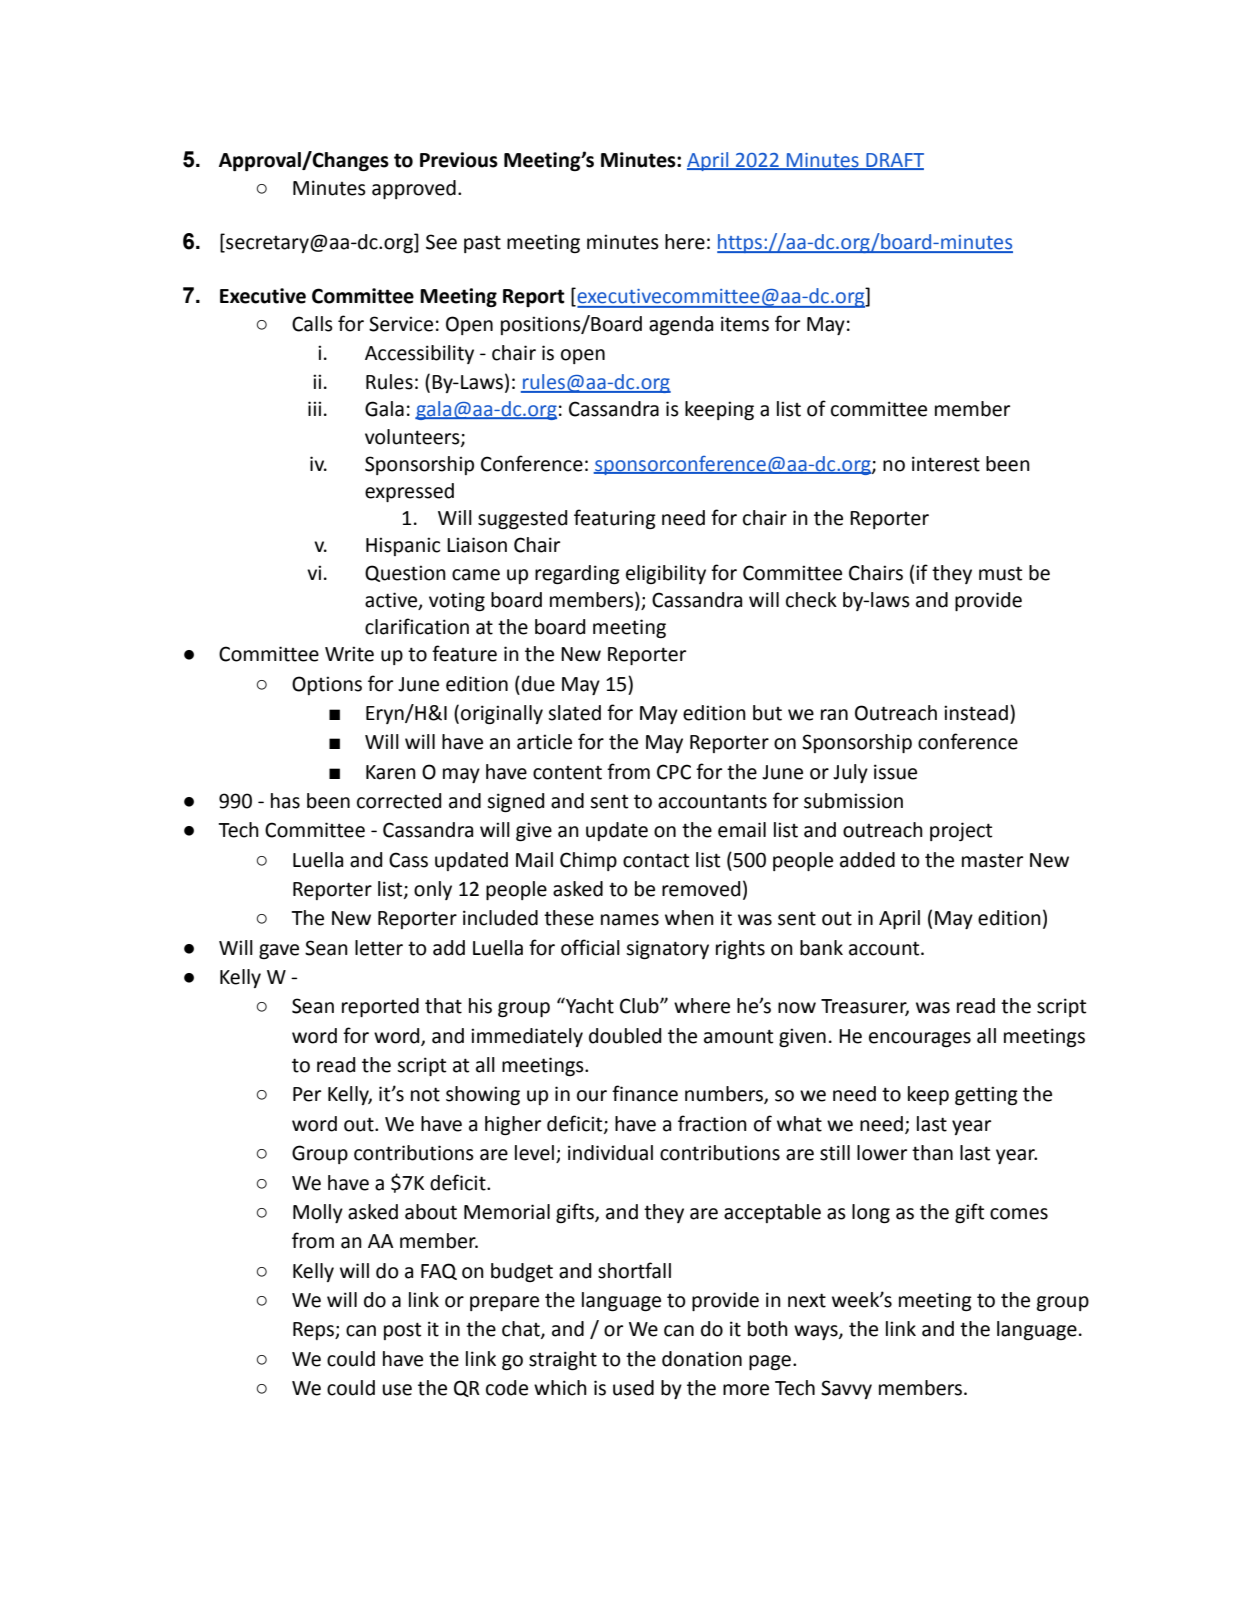 The width and height of the image is (1240, 1604). What do you see at coordinates (402, 1331) in the image?
I see `post` at bounding box center [402, 1331].
